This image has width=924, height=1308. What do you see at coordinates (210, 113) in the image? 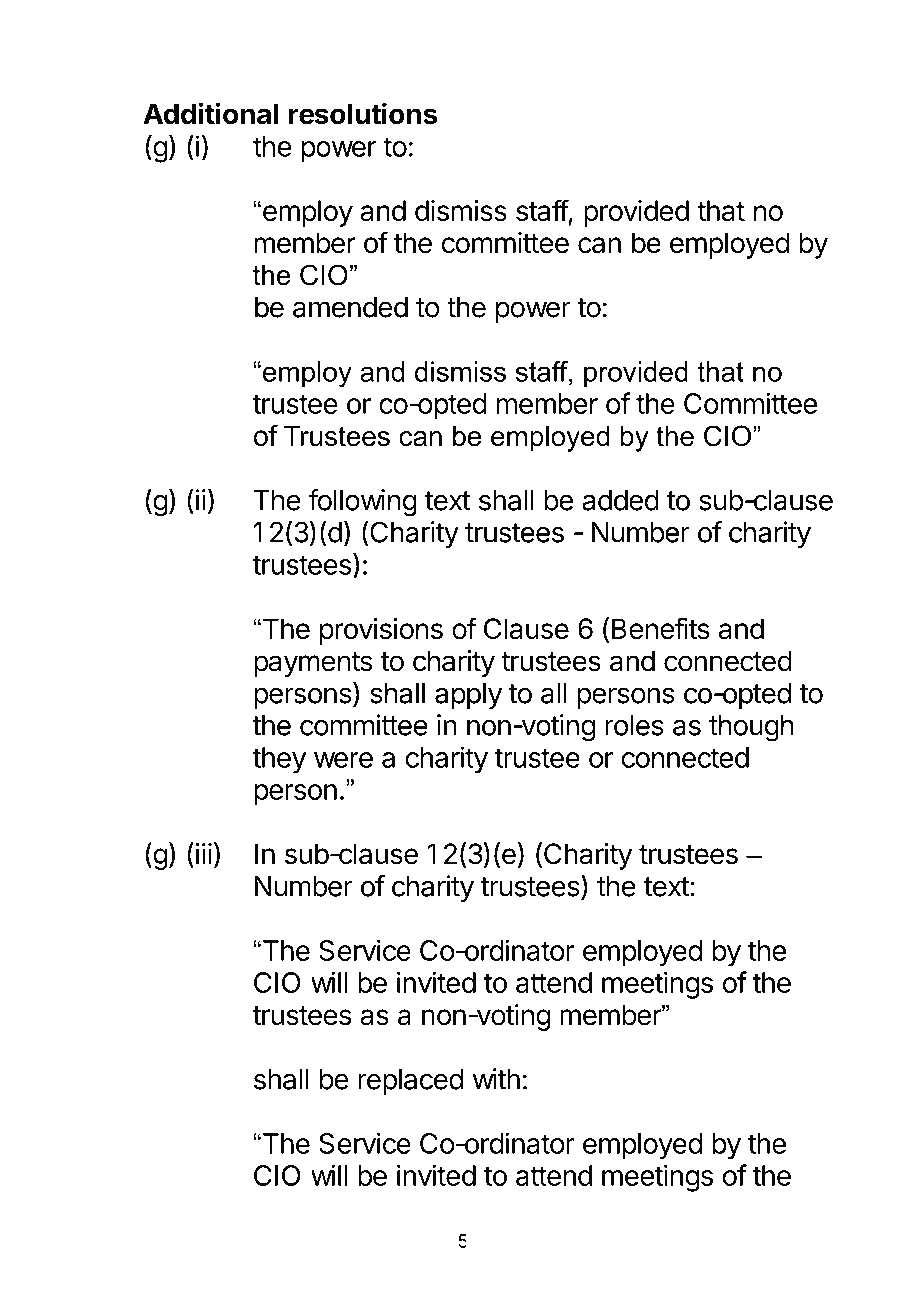
I see `Additional` at bounding box center [210, 113].
